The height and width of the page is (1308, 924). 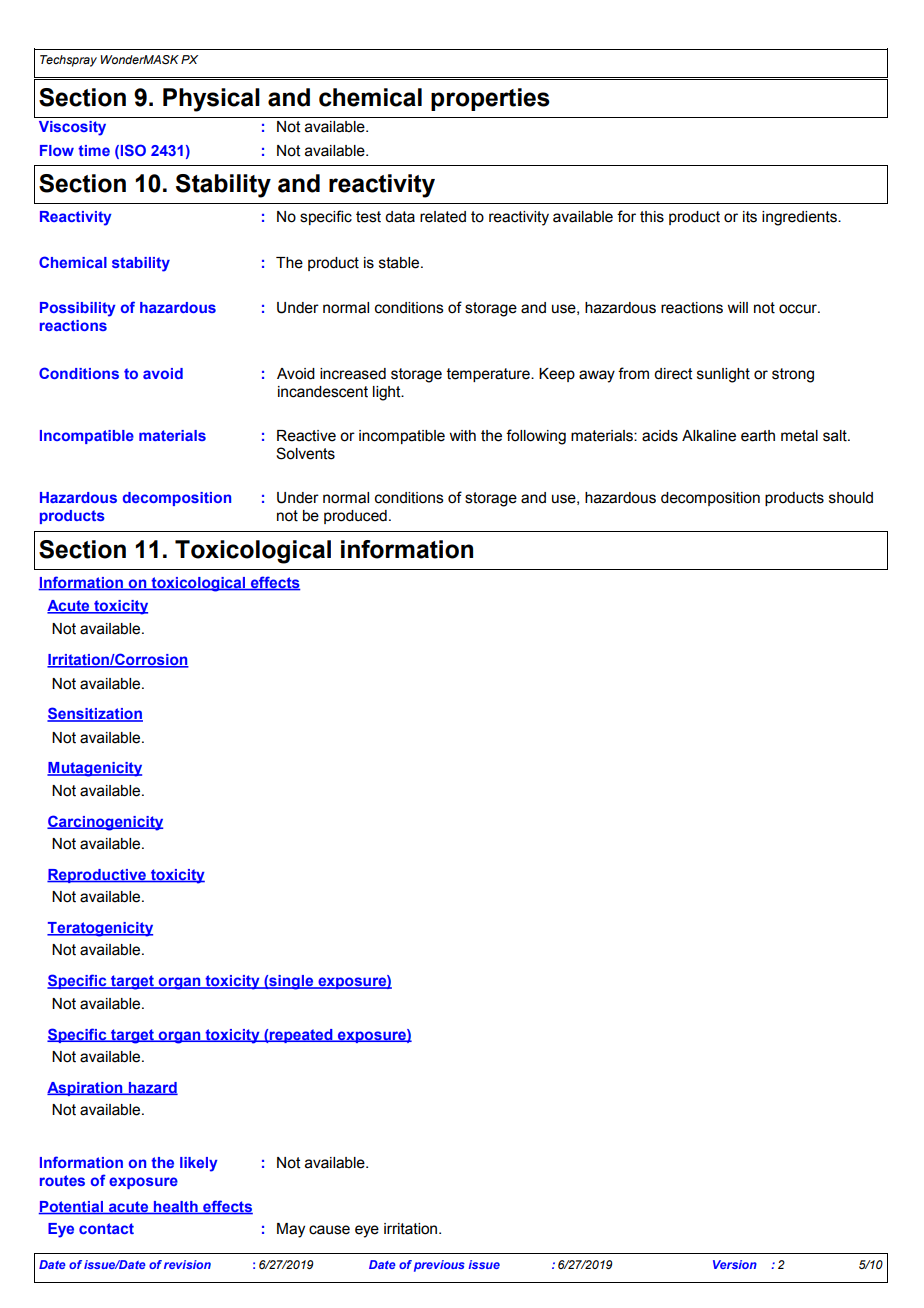 What do you see at coordinates (95, 714) in the page?
I see `Sensitization` at bounding box center [95, 714].
